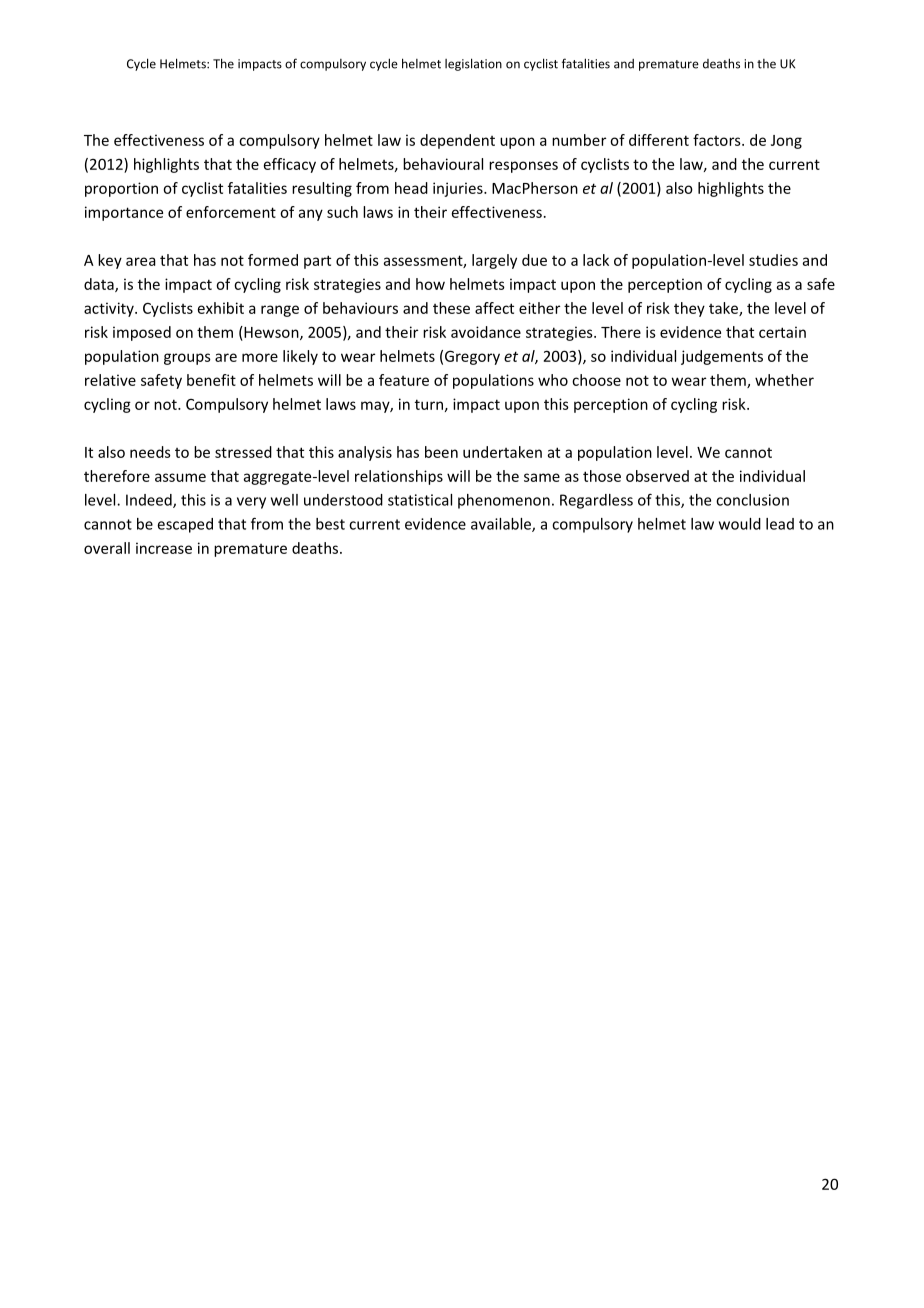 The width and height of the screenshot is (924, 1308). I want to click on exhibit, so click(221, 308).
